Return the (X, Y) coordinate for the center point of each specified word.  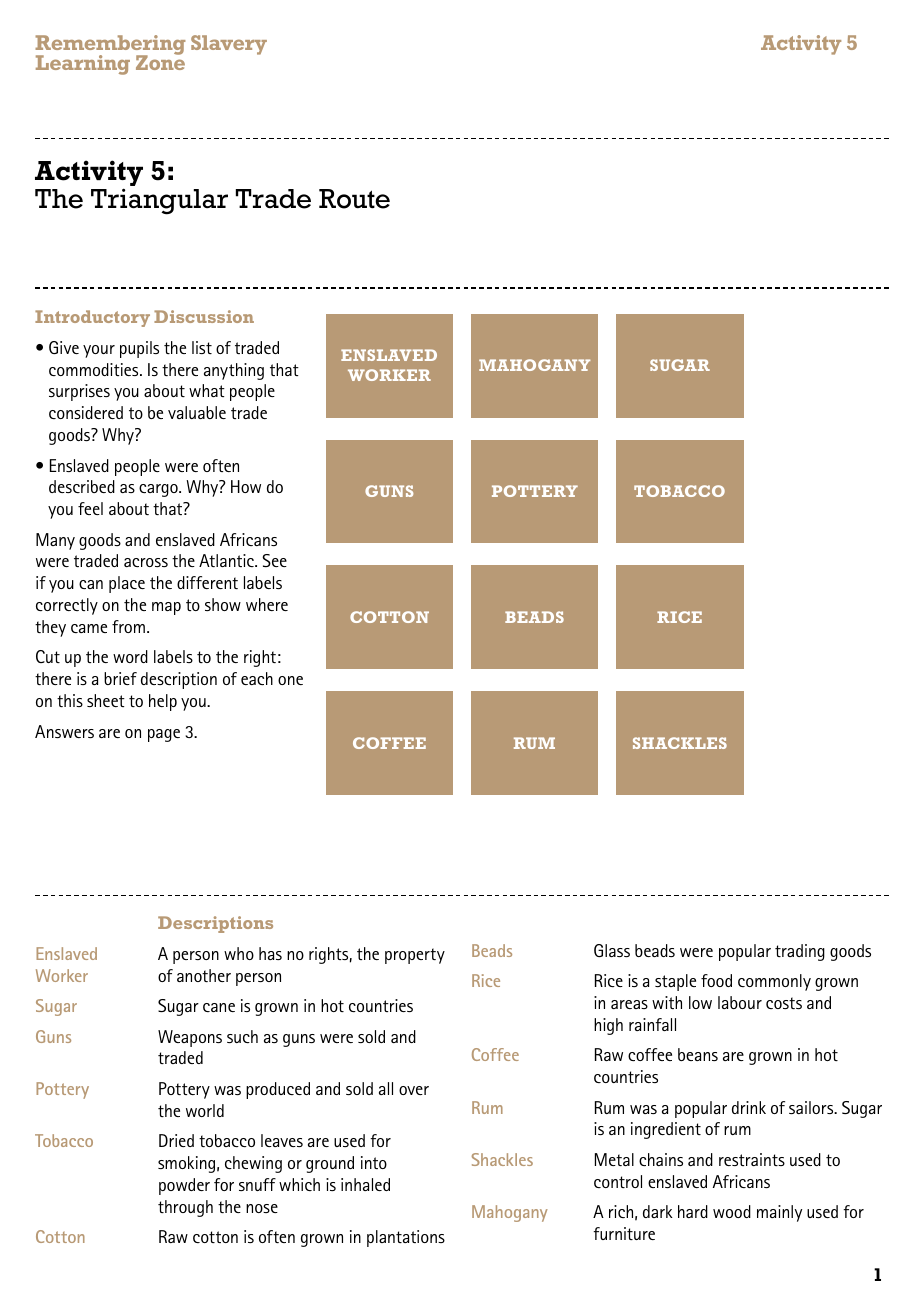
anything (234, 371)
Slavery (229, 45)
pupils (139, 349)
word (130, 656)
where (267, 604)
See (274, 560)
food (716, 980)
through (185, 1208)
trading (800, 952)
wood (732, 1211)
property (415, 956)
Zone (160, 61)
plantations (406, 1238)
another (204, 975)
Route (354, 199)
